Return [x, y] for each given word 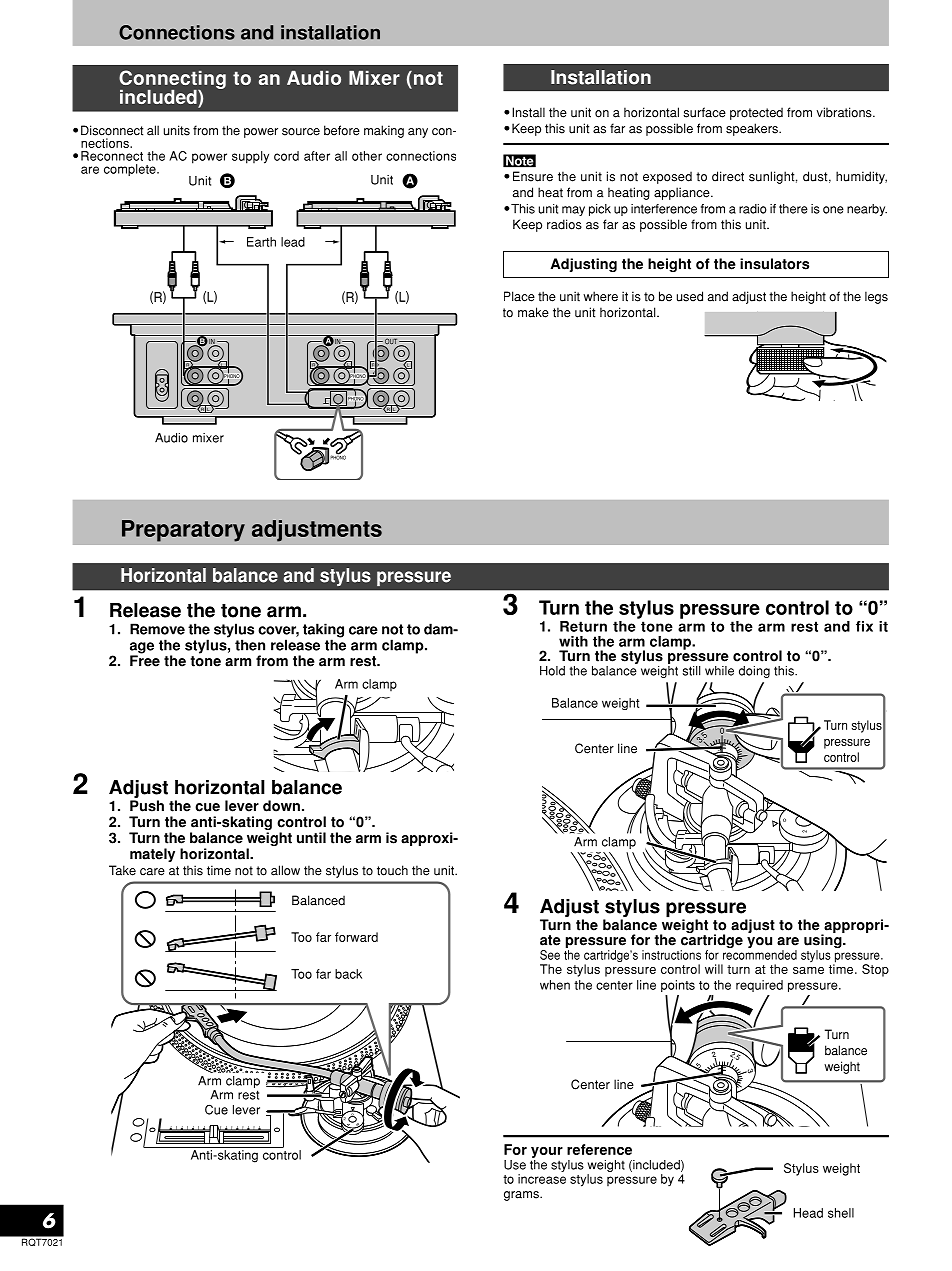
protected [756, 113]
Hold [552, 671]
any [418, 133]
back [348, 974]
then [250, 645]
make [533, 312]
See [550, 955]
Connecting [172, 80]
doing [754, 672]
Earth [261, 242]
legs [876, 297]
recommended [760, 955]
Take [122, 870]
